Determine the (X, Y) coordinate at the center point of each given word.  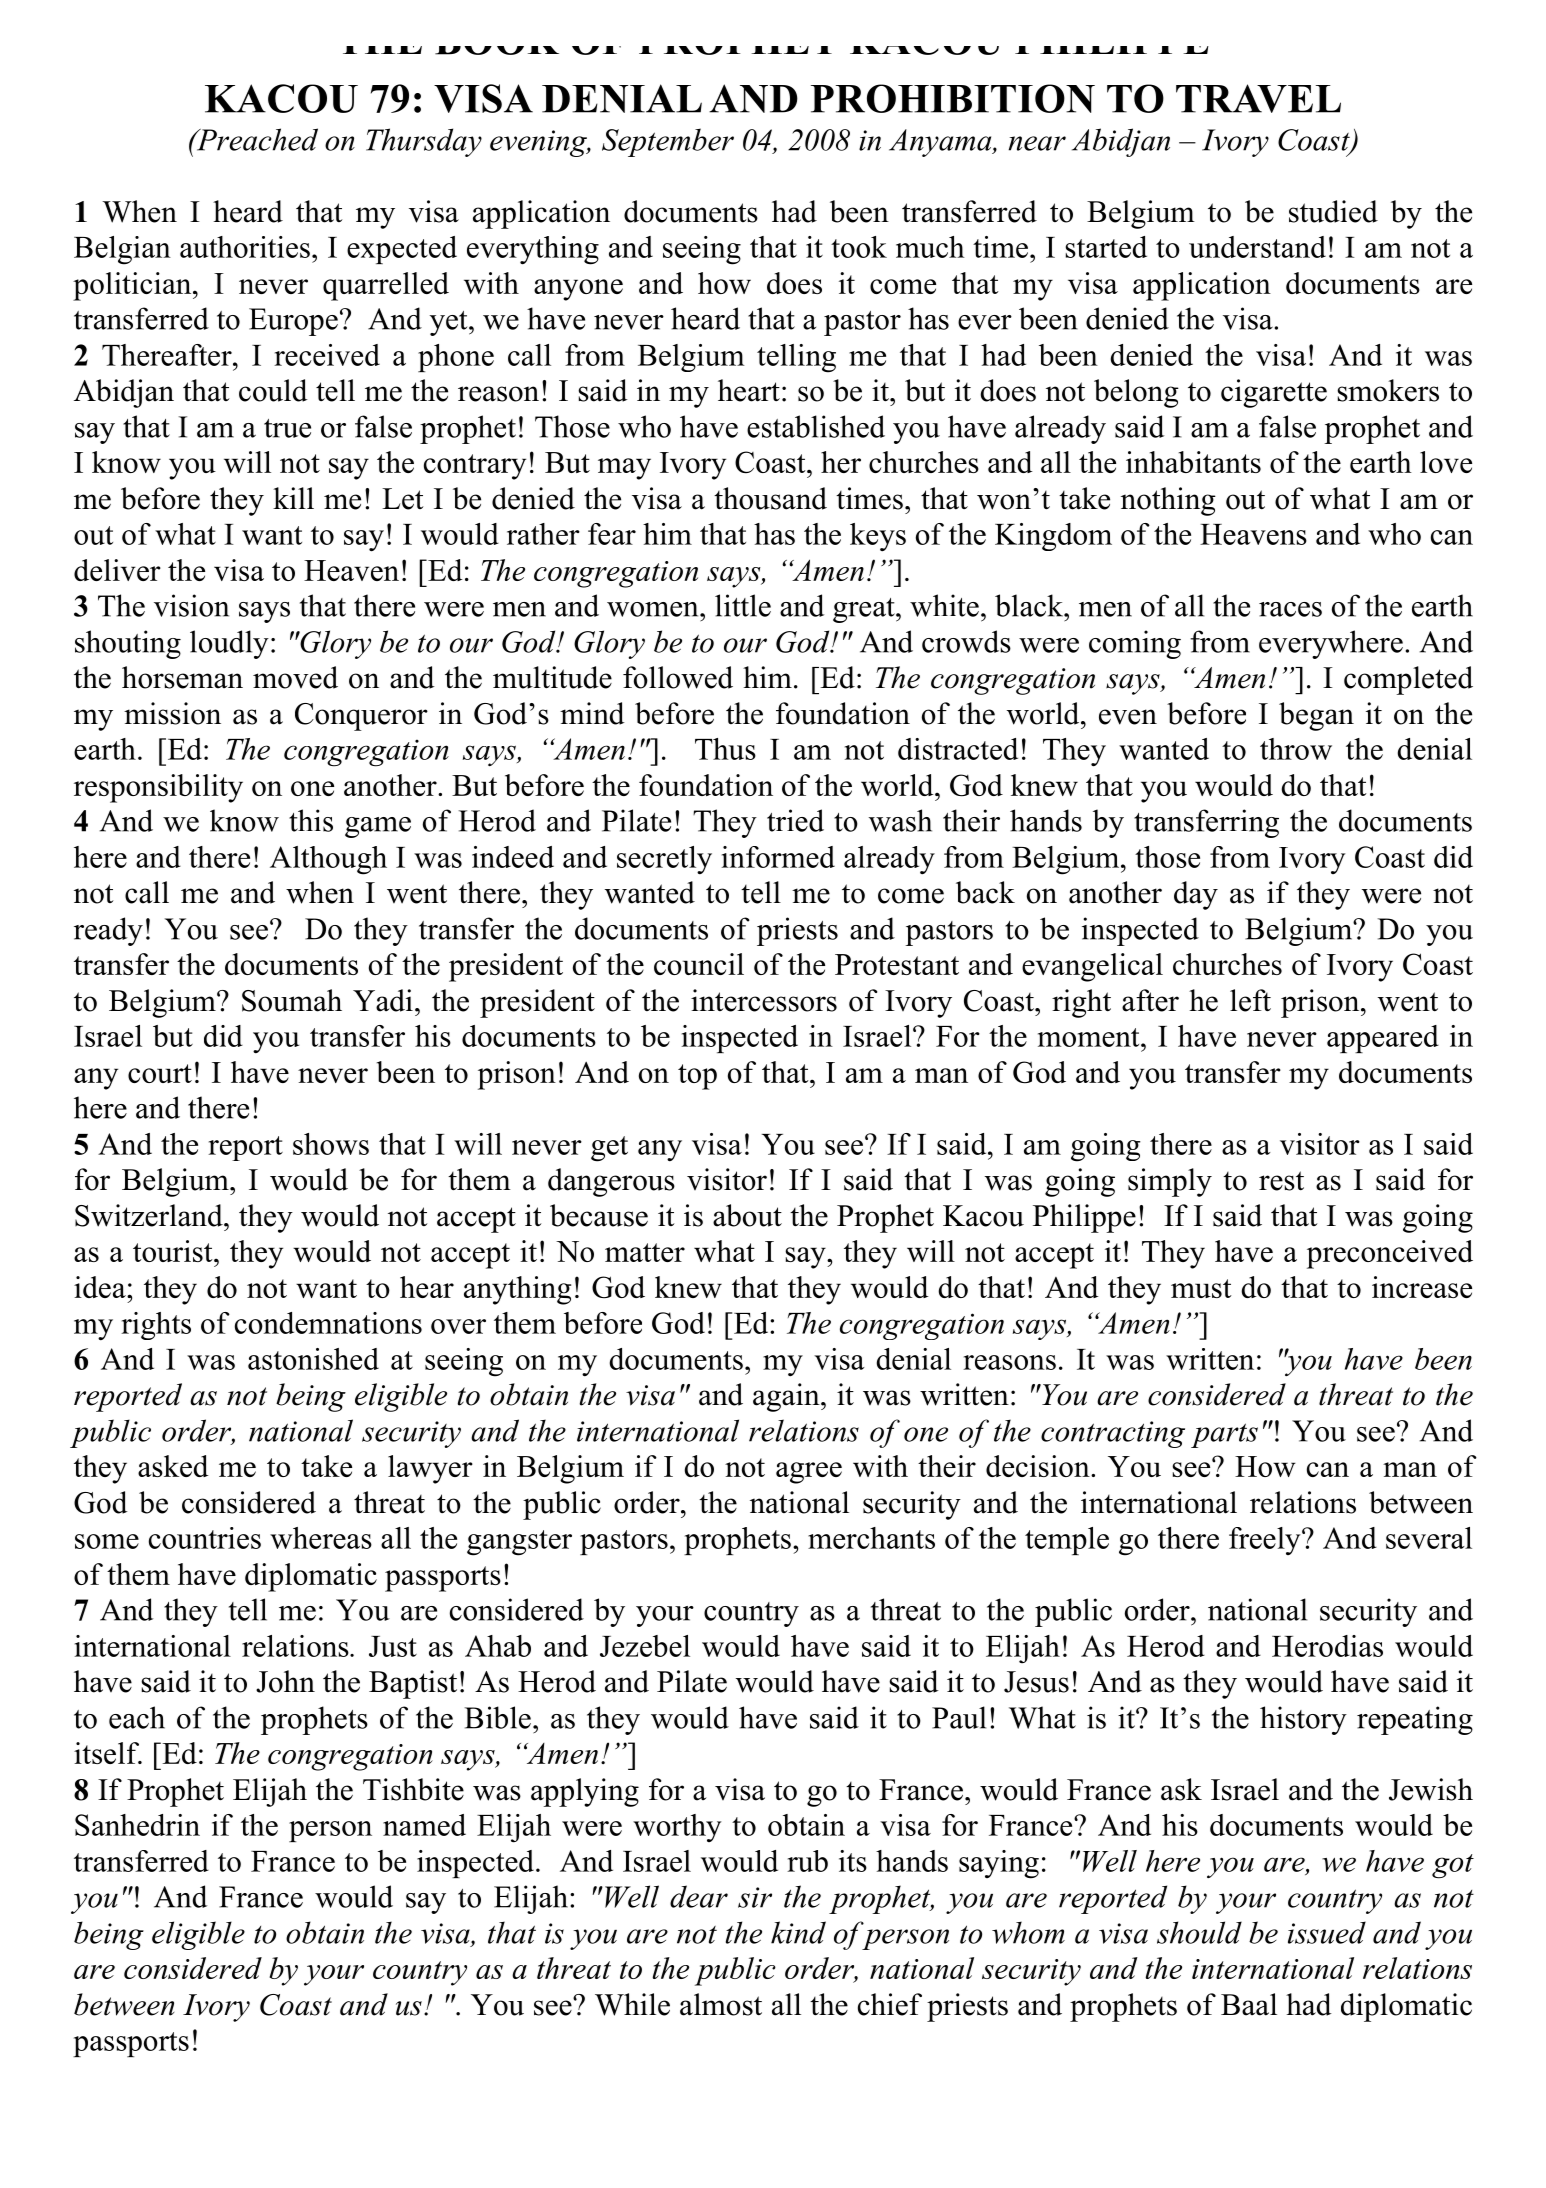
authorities (245, 247)
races (1290, 609)
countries (205, 1538)
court (160, 1073)
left (1250, 1000)
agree (809, 1473)
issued (1327, 1932)
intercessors (764, 1000)
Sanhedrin (137, 1825)
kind (798, 1932)
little (743, 605)
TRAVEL (1258, 98)
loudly (229, 644)
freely (1266, 1541)
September (668, 142)
